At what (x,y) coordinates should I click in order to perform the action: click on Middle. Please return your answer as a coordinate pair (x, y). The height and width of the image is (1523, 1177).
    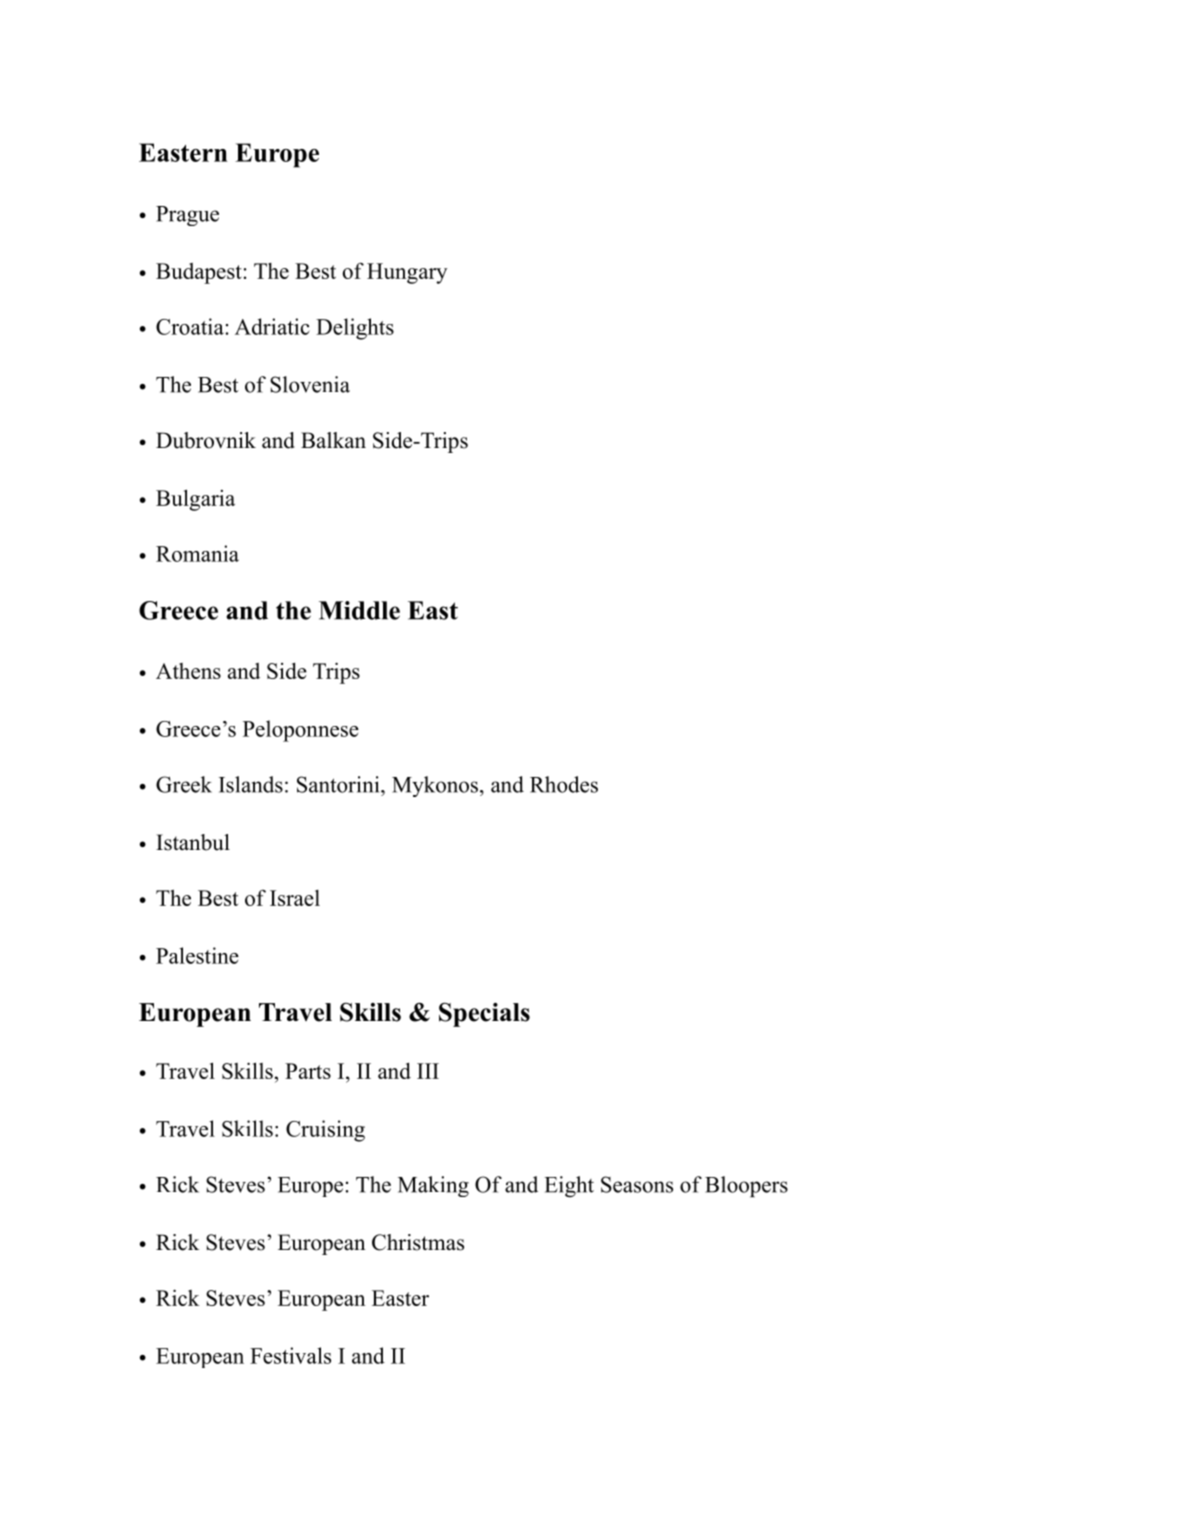
    Looking at the image, I should click on (359, 610).
